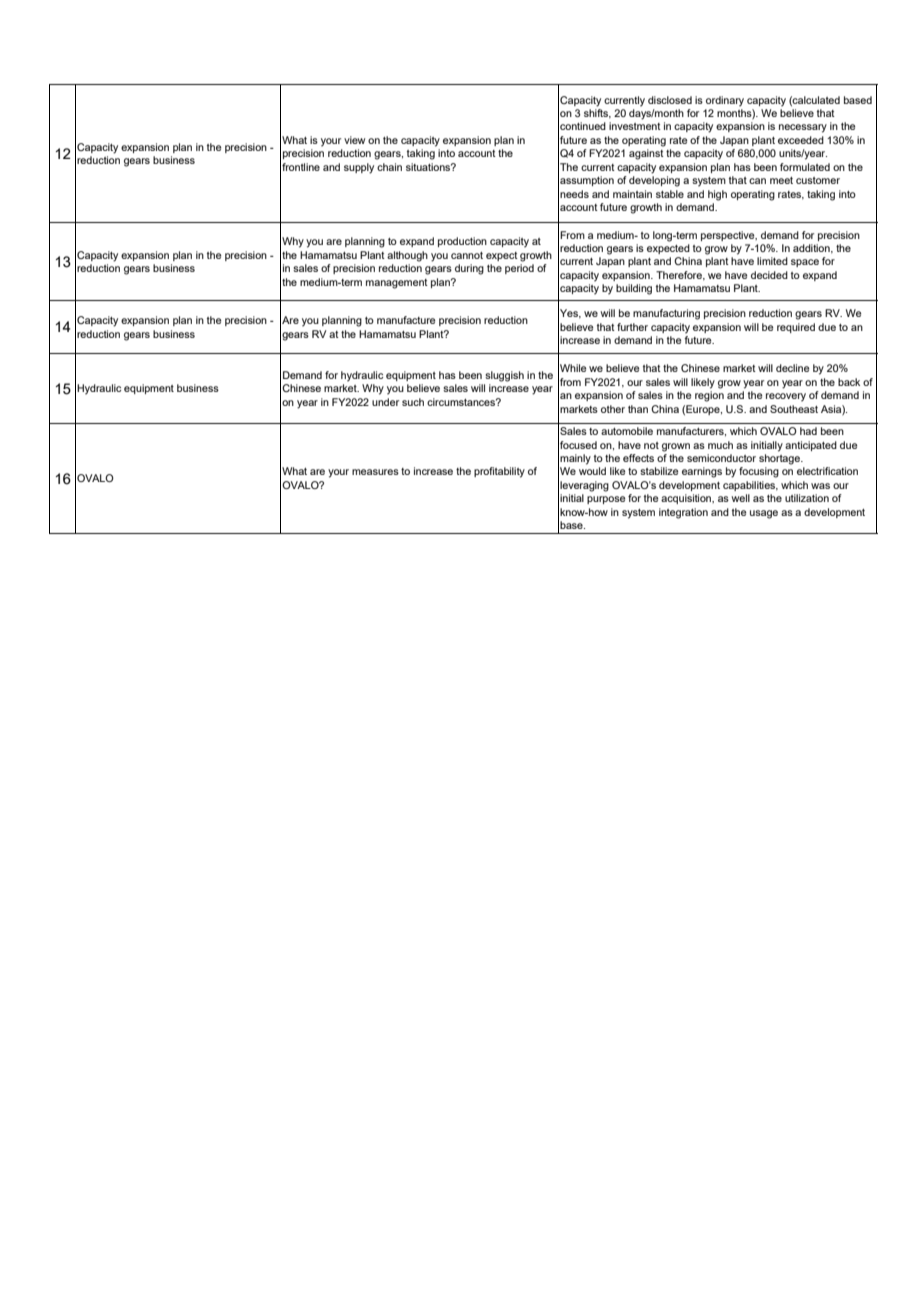  What do you see at coordinates (397, 284) in the document?
I see `management` at bounding box center [397, 284].
